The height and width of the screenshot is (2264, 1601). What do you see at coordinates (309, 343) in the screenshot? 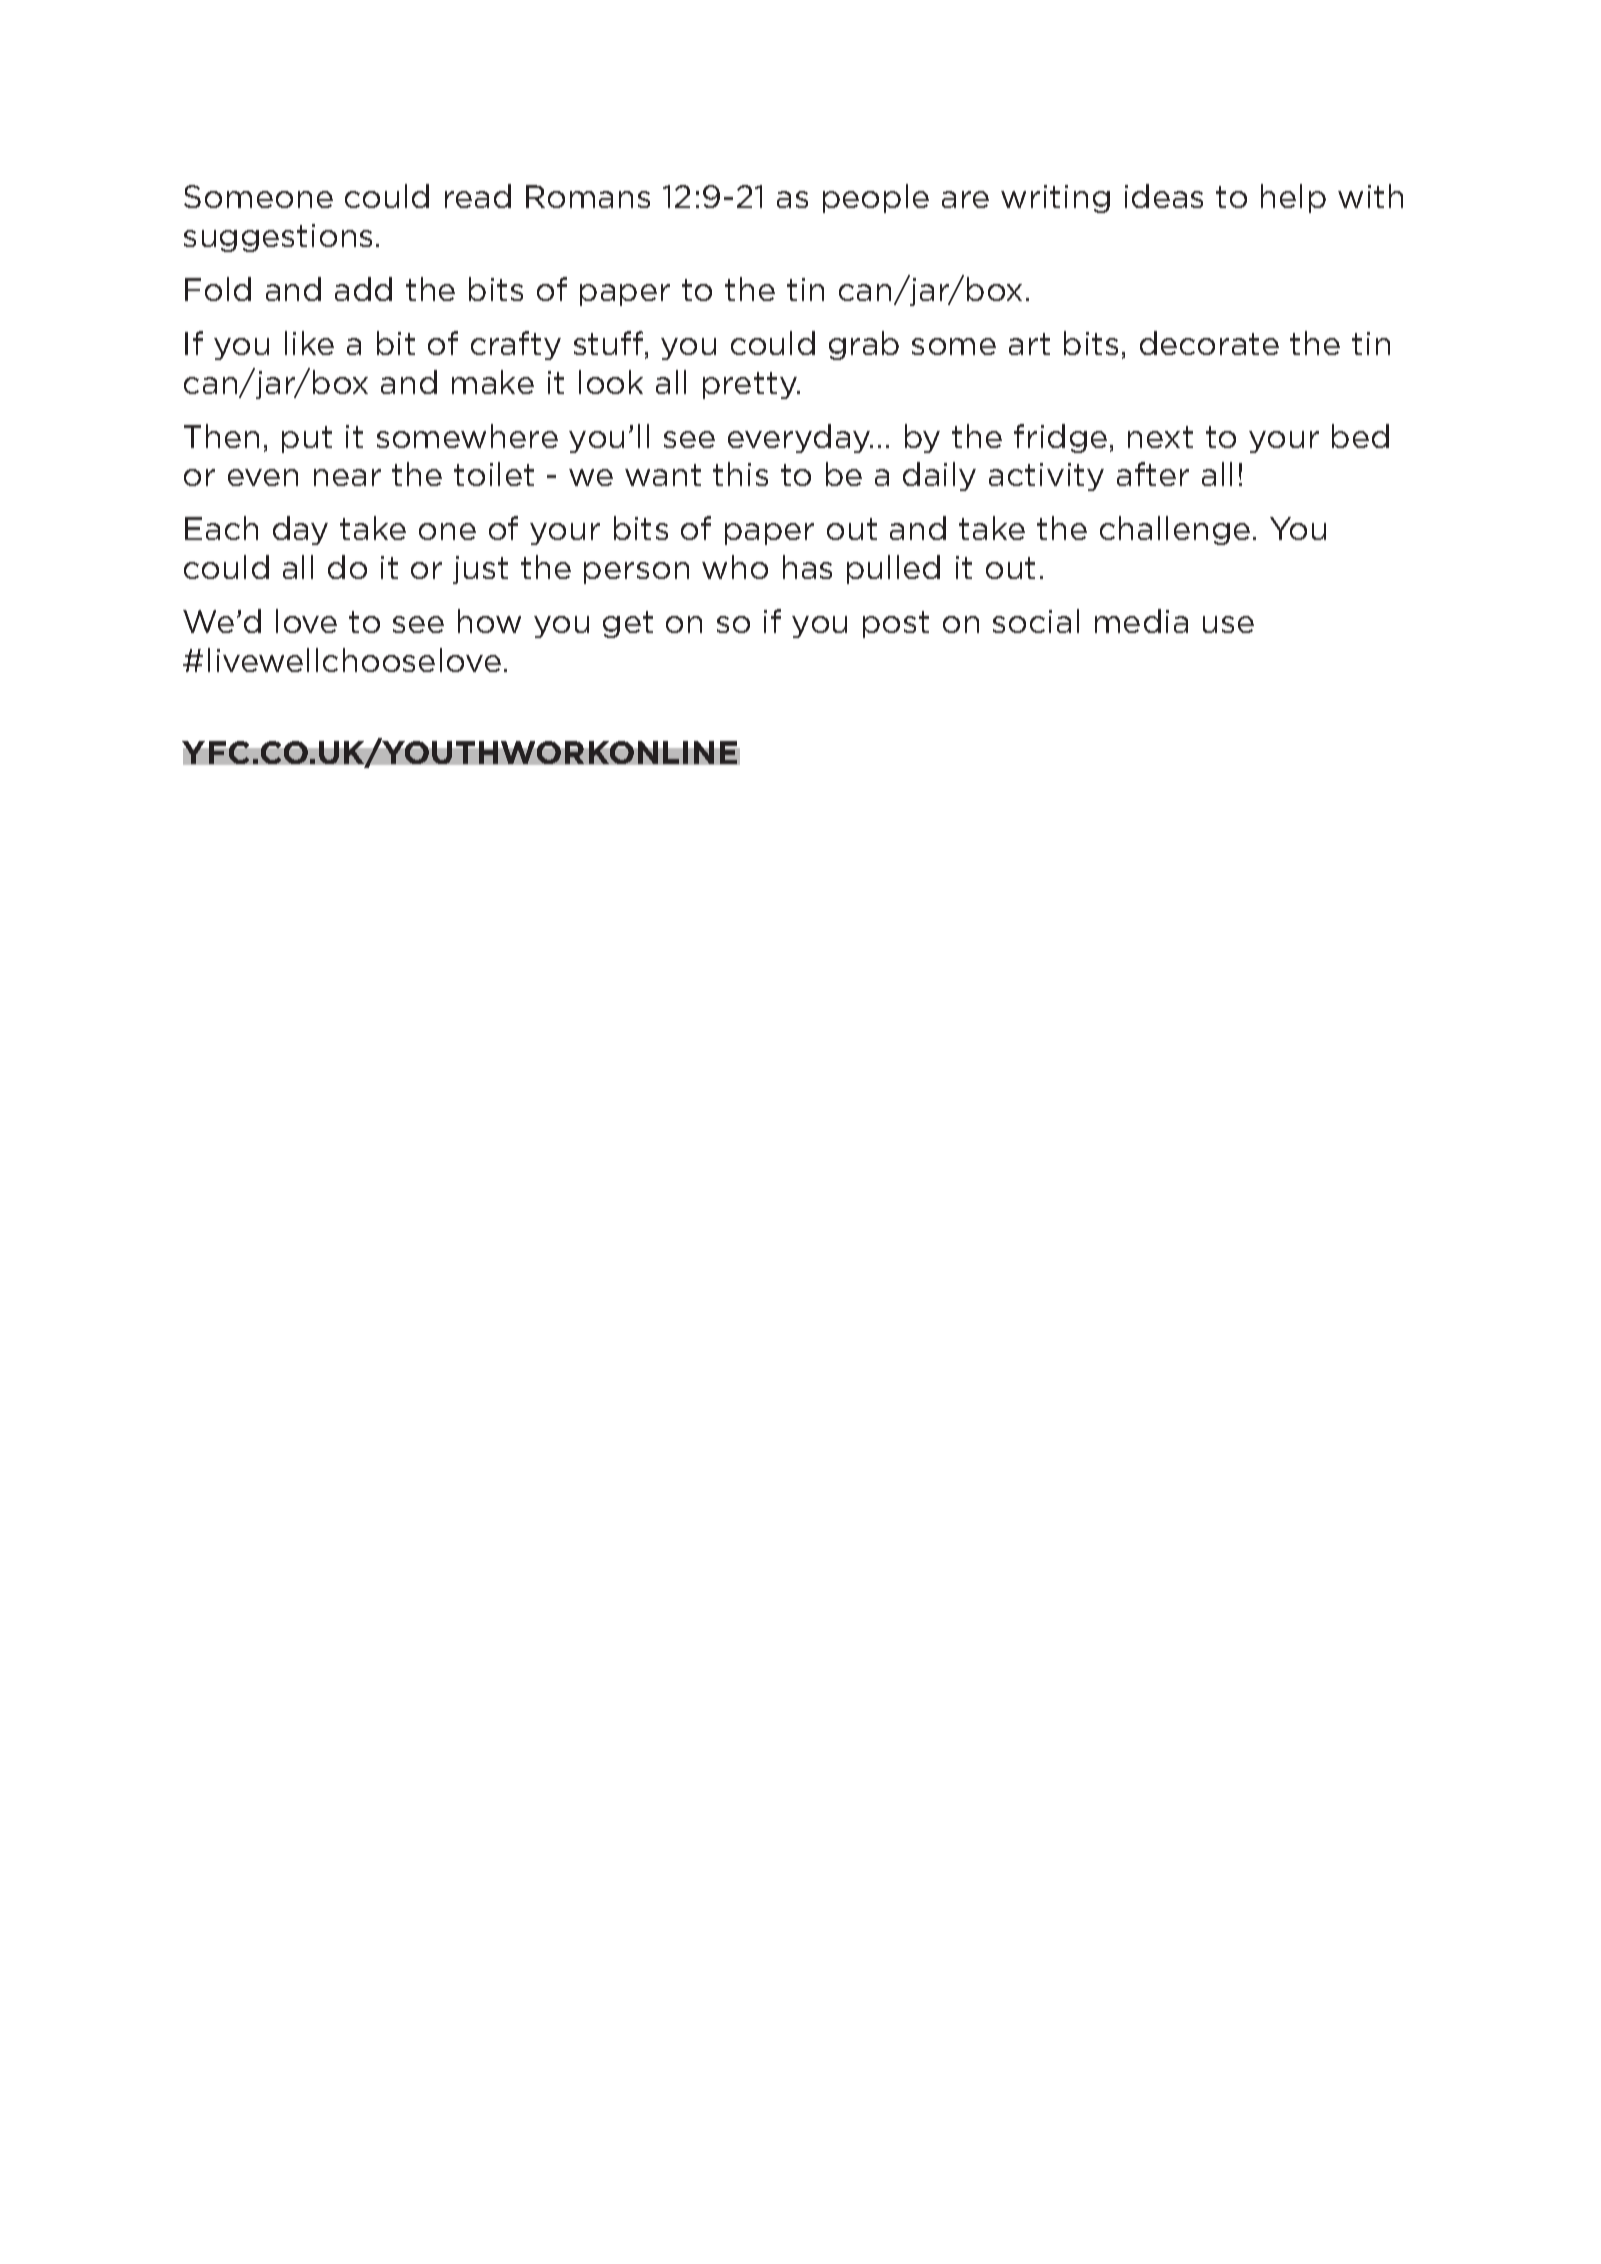
I see `like` at bounding box center [309, 343].
